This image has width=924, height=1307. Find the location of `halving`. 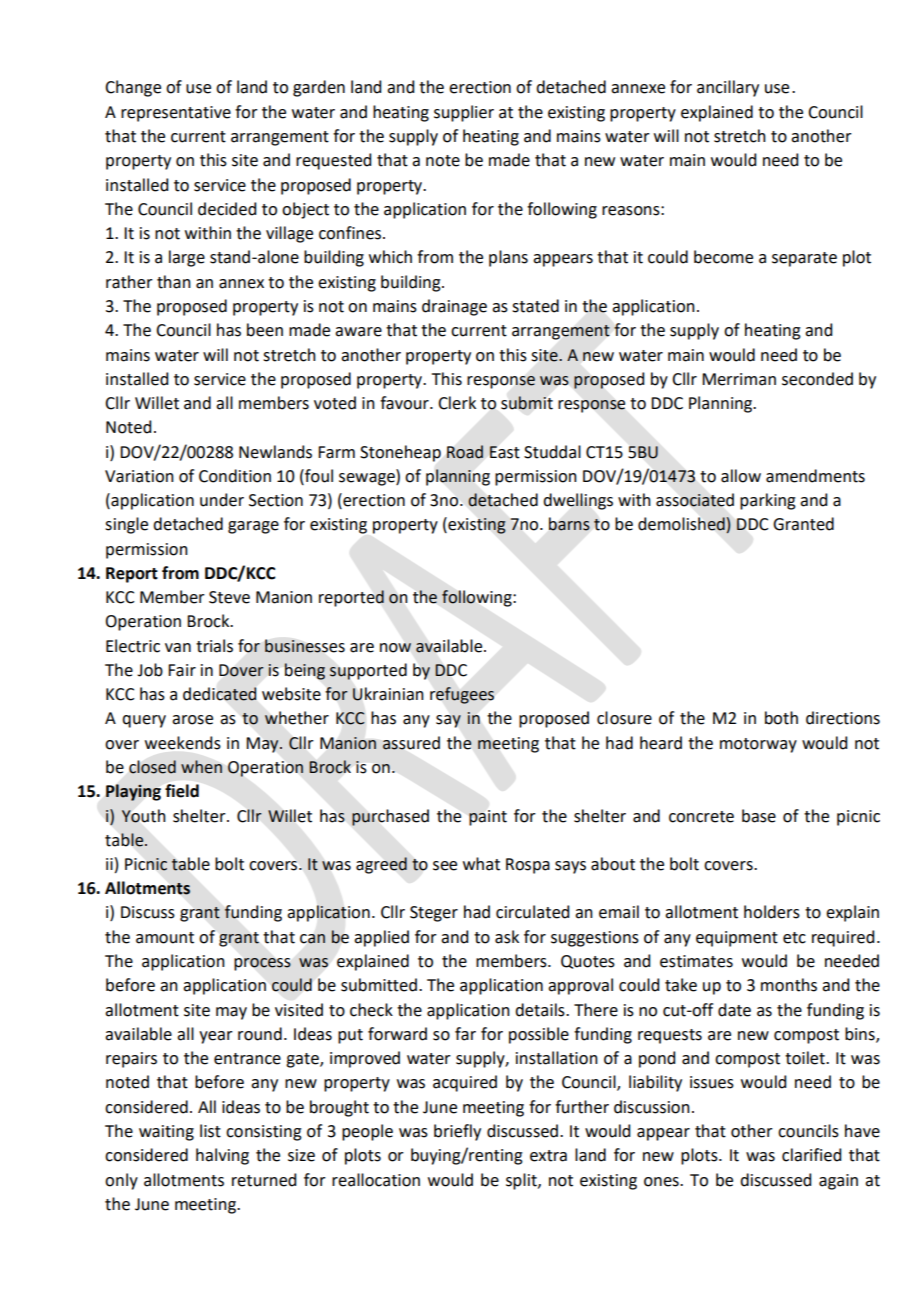

halving is located at coordinates (222, 1156).
